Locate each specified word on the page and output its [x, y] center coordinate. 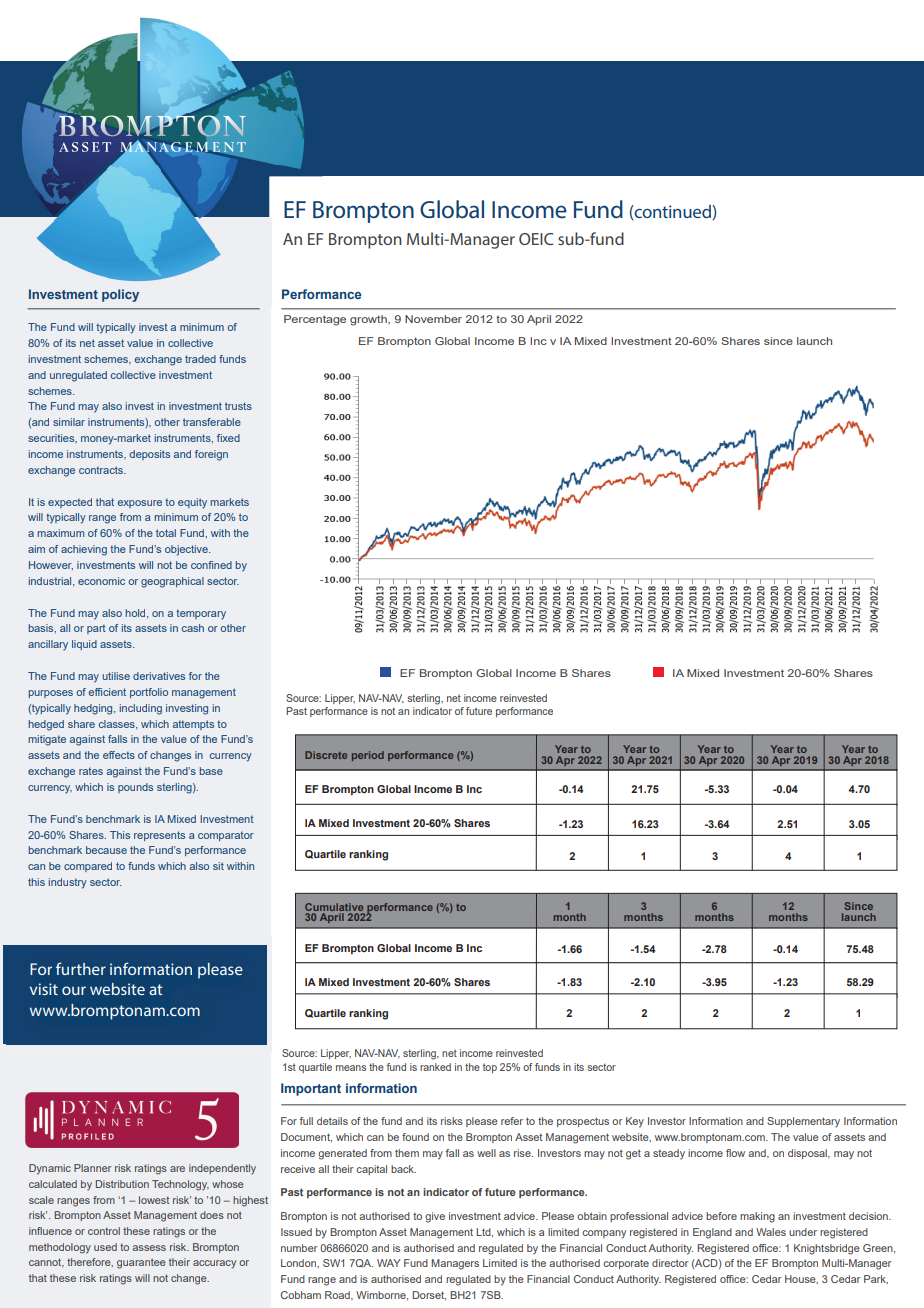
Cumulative [334, 907]
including [141, 709]
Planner [92, 1168]
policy [120, 295]
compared [88, 867]
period [368, 756]
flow [735, 1153]
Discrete [326, 755]
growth [369, 320]
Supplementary [803, 1122]
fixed [228, 438]
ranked [435, 1067]
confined [211, 565]
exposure [140, 504]
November [433, 319]
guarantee [141, 1264]
